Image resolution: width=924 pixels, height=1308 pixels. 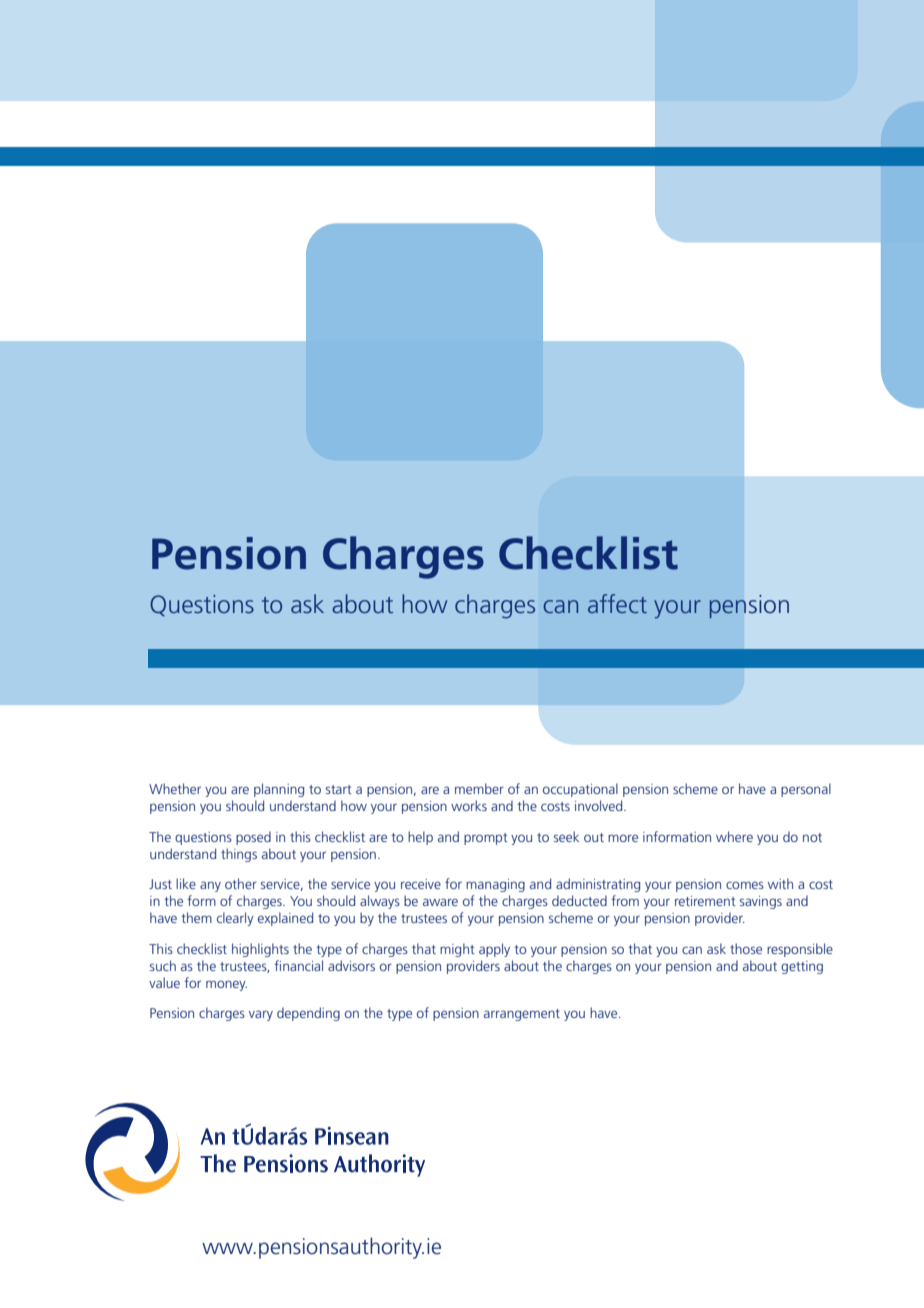 What do you see at coordinates (617, 603) in the screenshot?
I see `affect` at bounding box center [617, 603].
